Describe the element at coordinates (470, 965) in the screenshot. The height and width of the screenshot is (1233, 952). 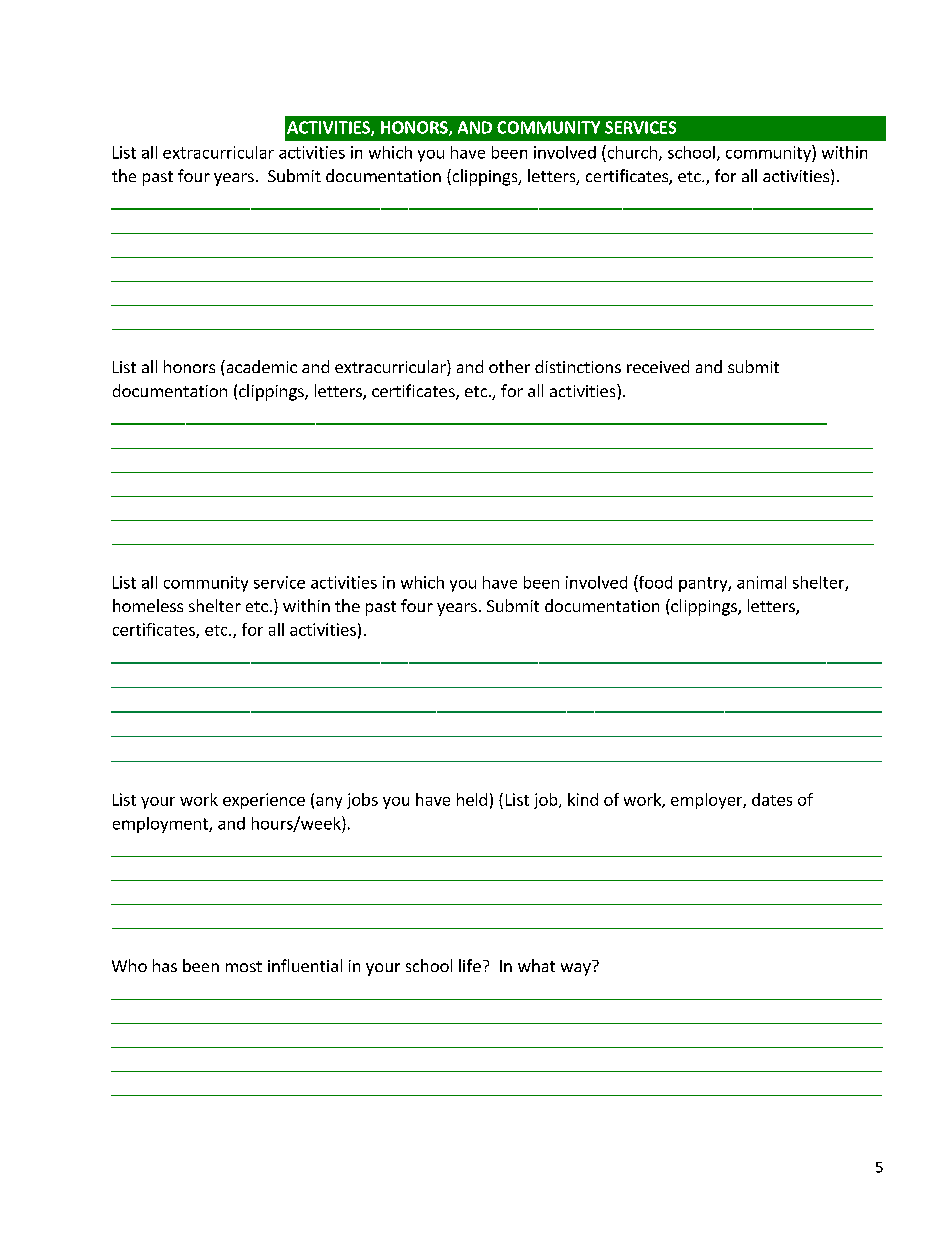
I see `life` at that location.
